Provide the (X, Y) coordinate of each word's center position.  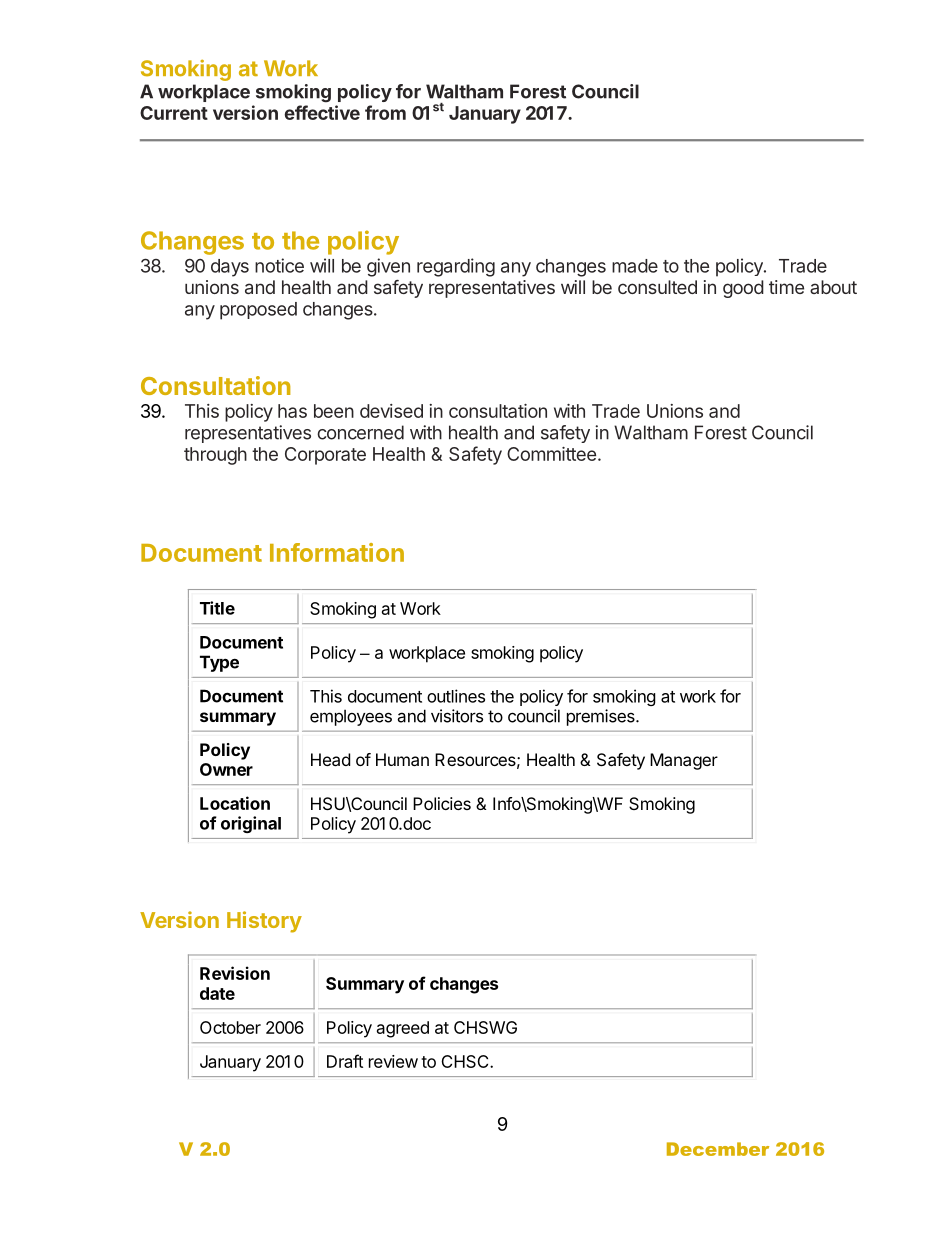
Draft (345, 1061)
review (393, 1061)
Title (217, 608)
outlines (456, 696)
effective (322, 112)
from (385, 112)
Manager (684, 761)
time (786, 287)
